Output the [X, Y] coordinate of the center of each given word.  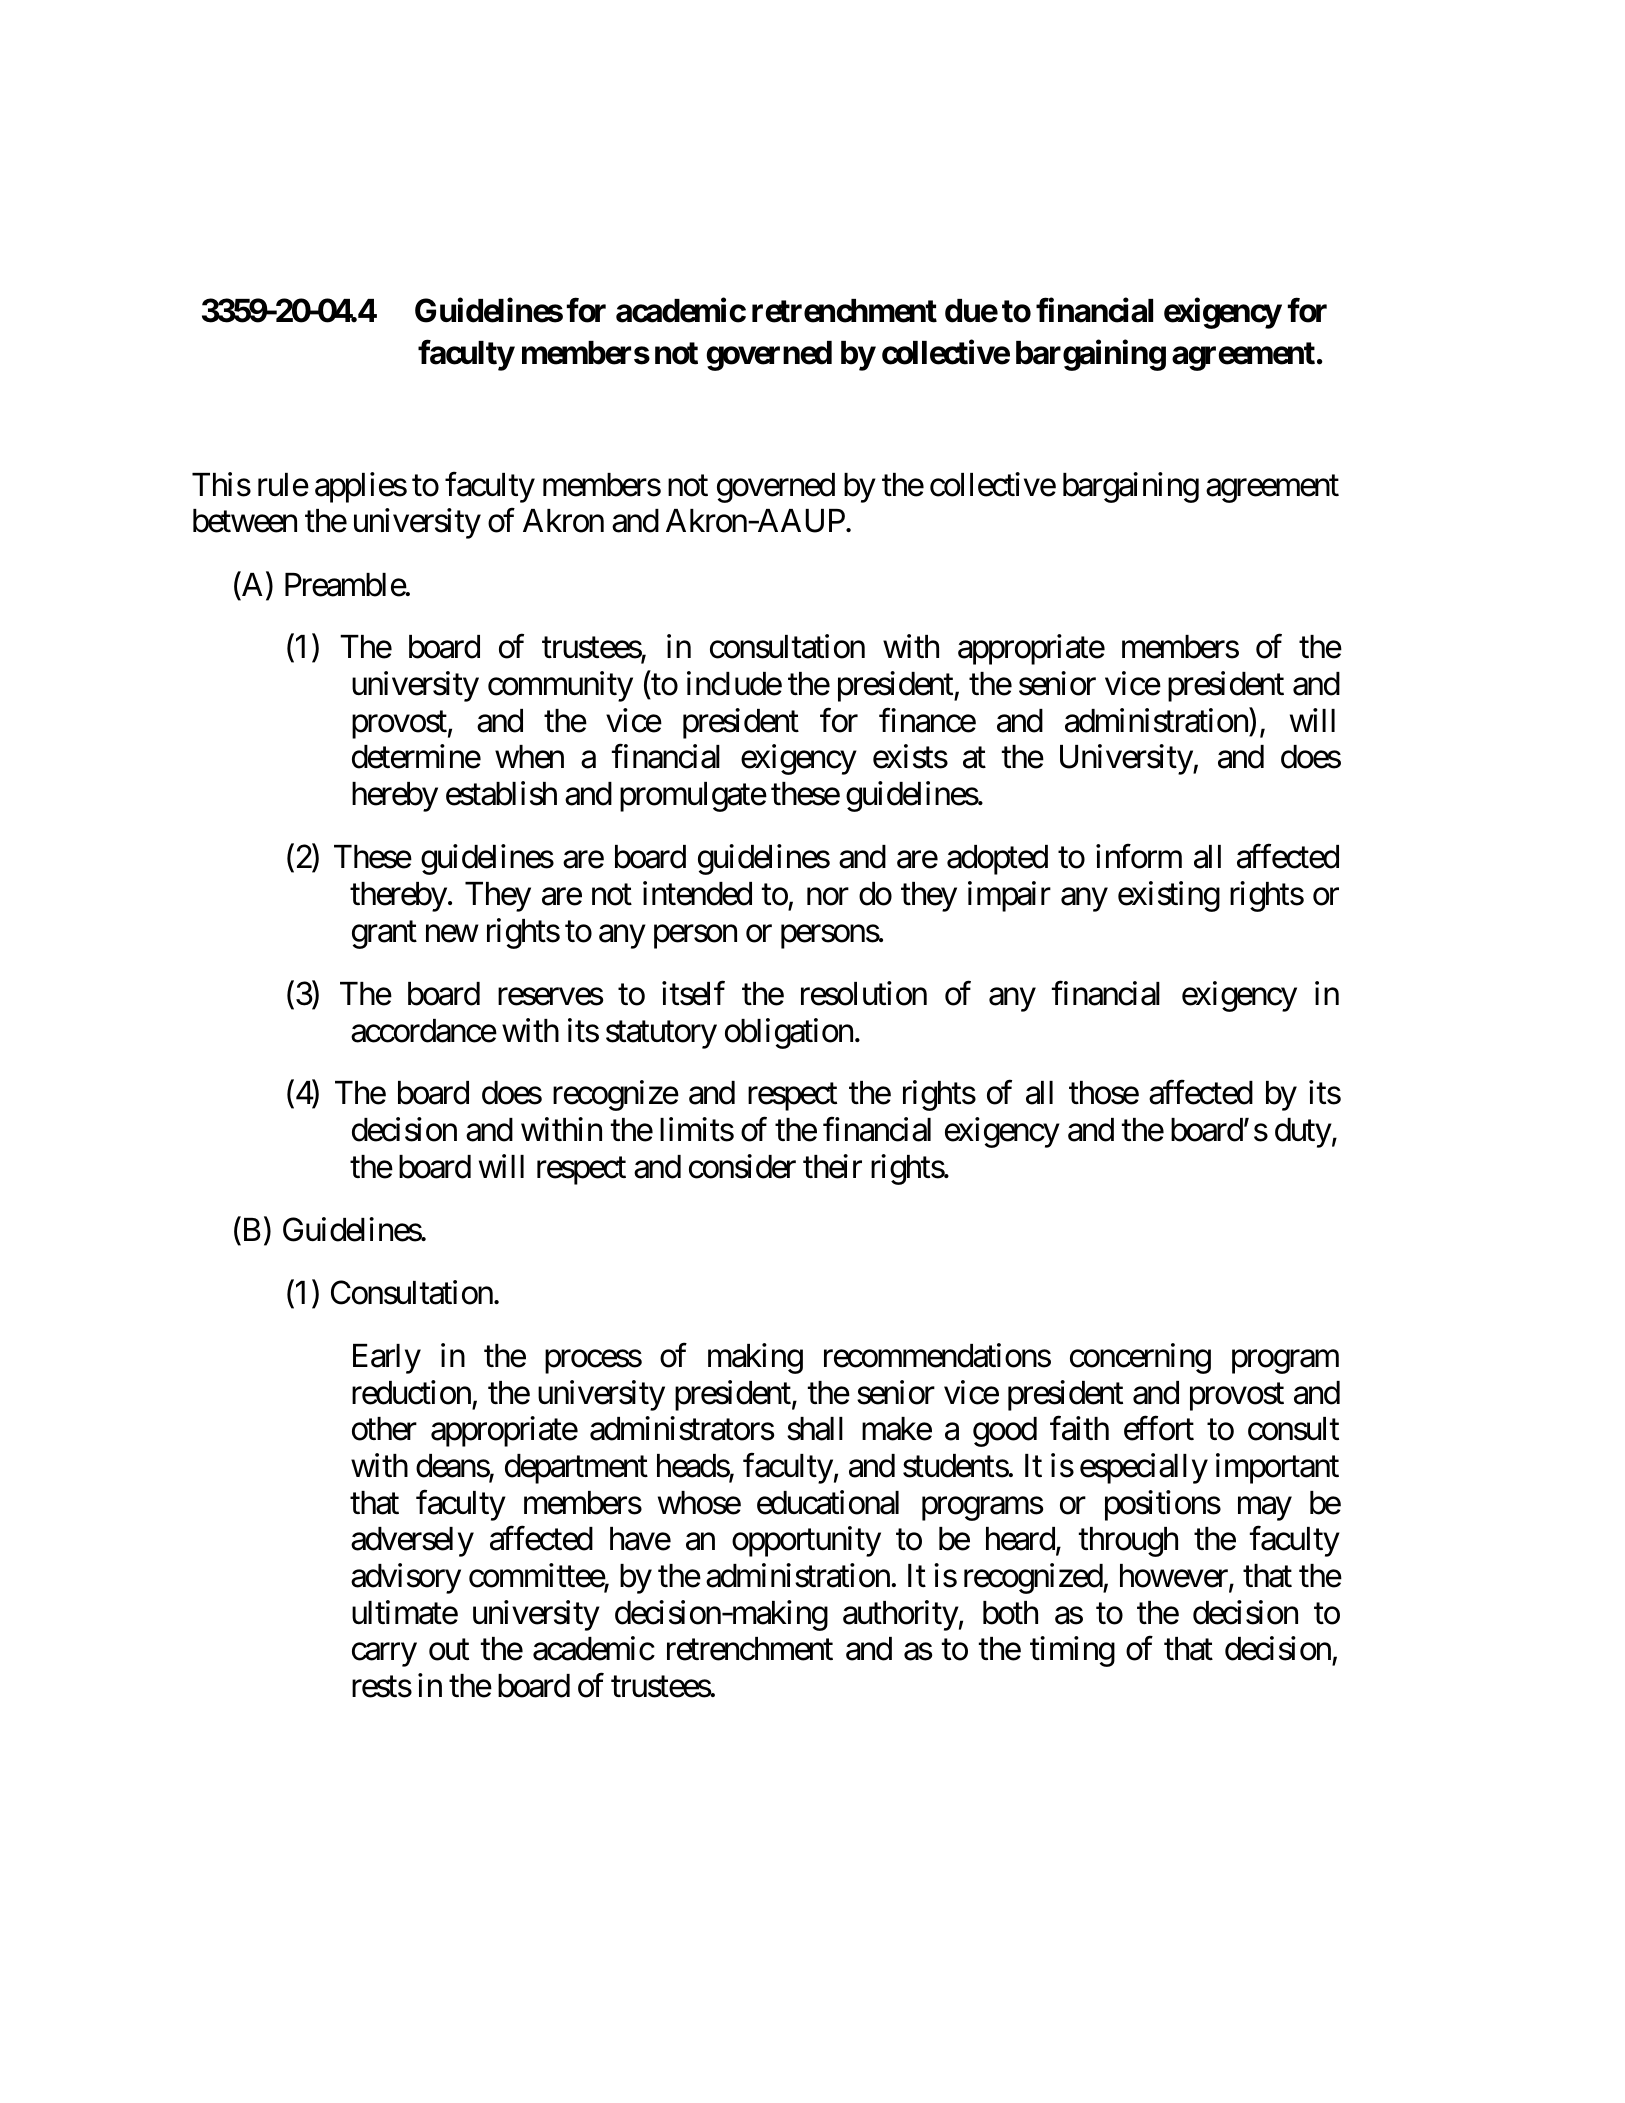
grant [384, 935]
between [245, 521]
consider [742, 1166]
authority [901, 1615]
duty [1303, 1133]
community [560, 686]
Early [387, 1359]
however [1175, 1577]
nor [828, 897]
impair [1009, 896]
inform [1139, 857]
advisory [406, 1578]
